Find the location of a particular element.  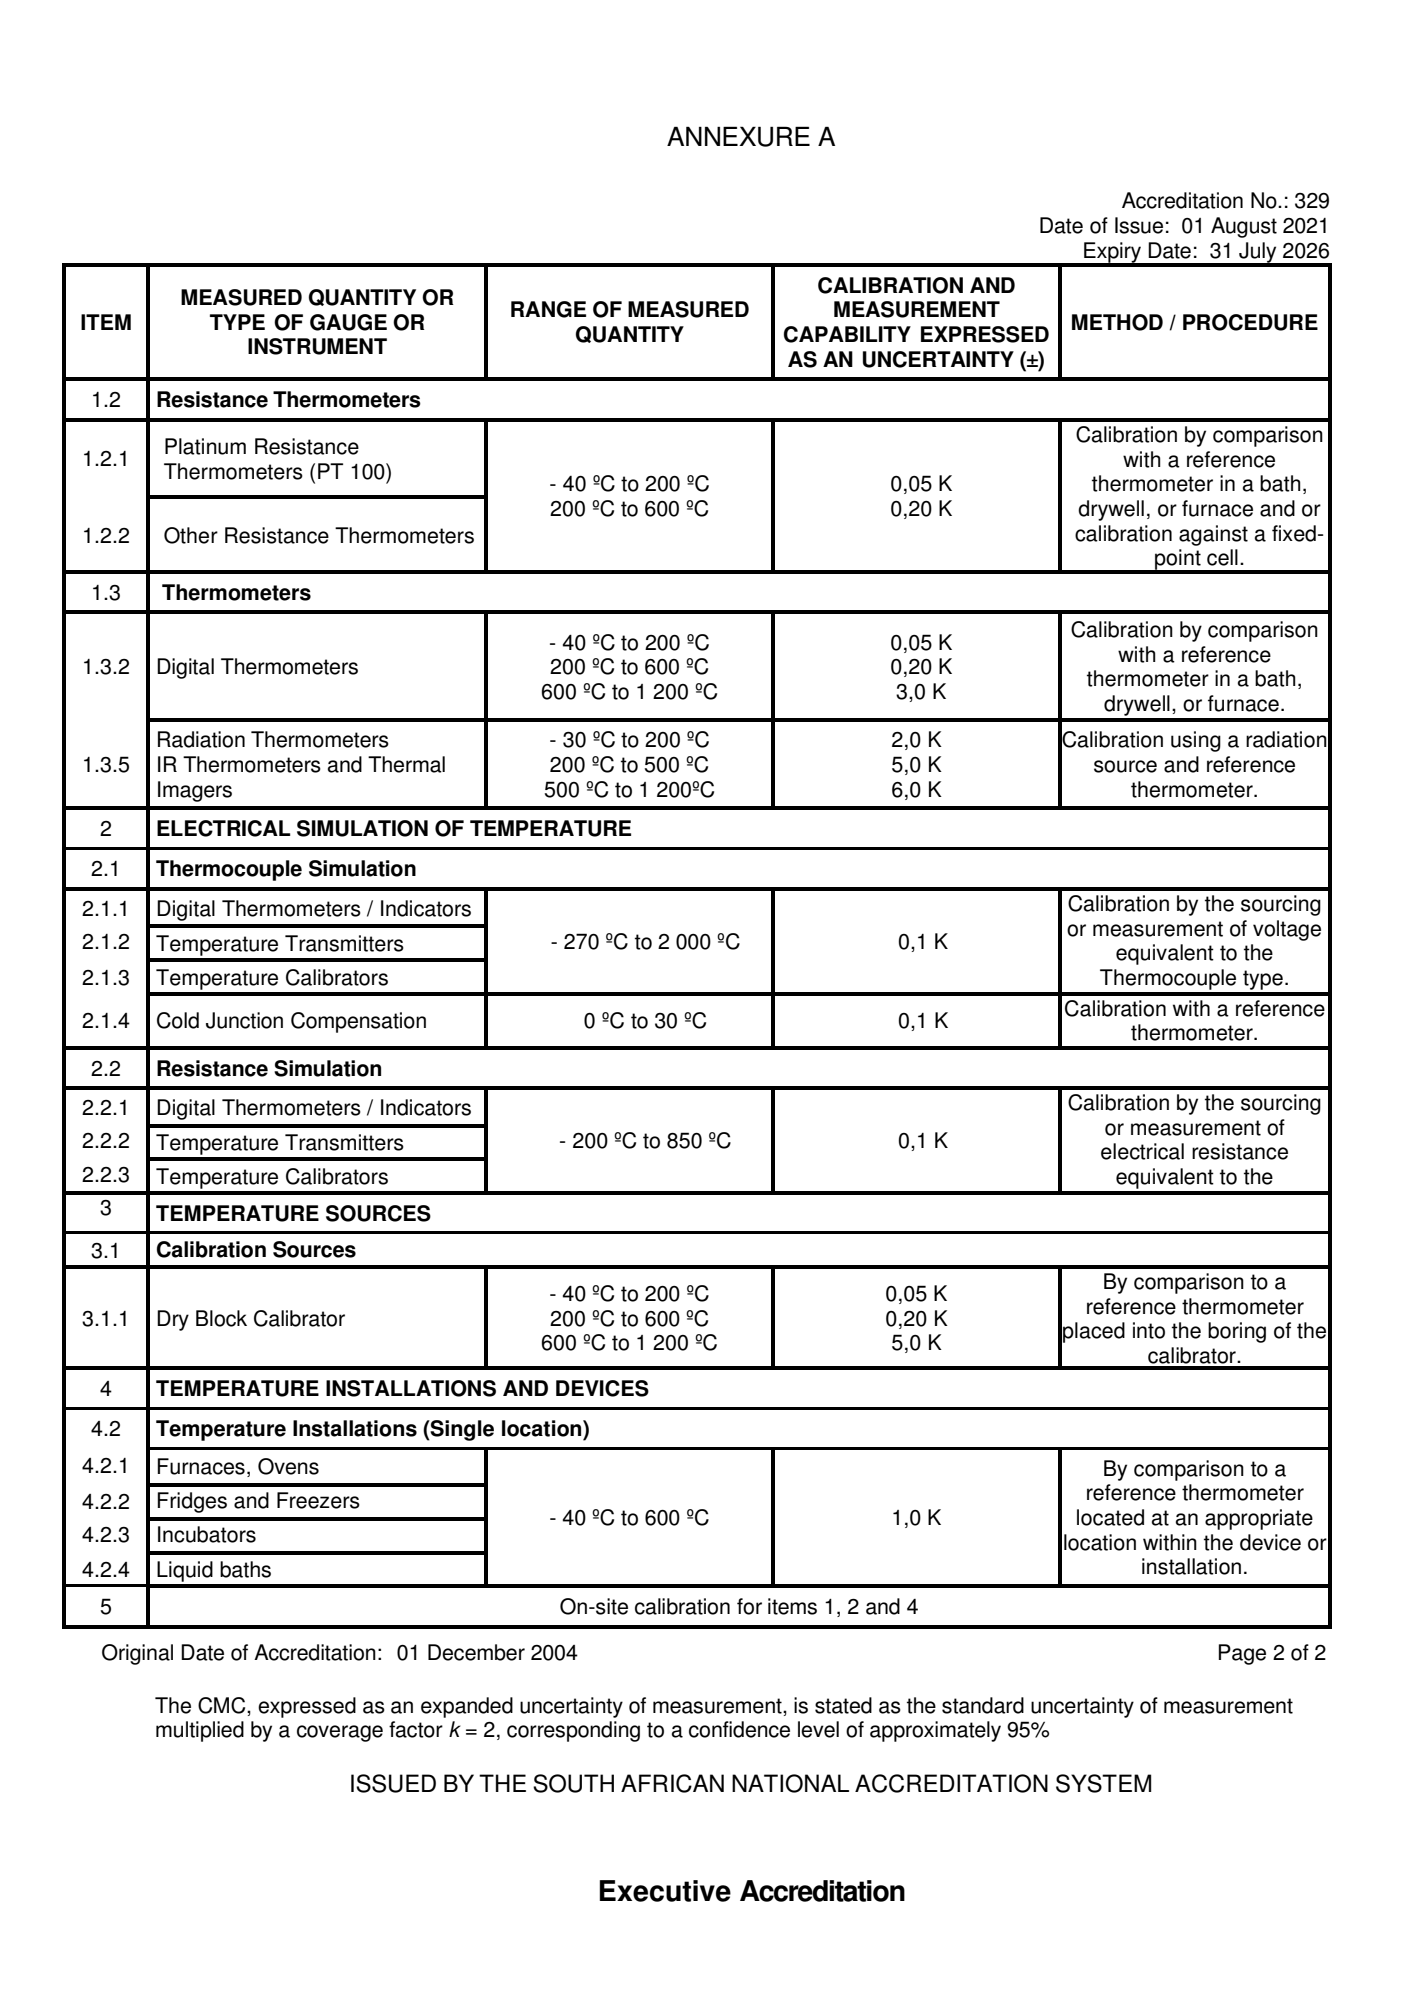

GAUGE is located at coordinates (348, 322).
